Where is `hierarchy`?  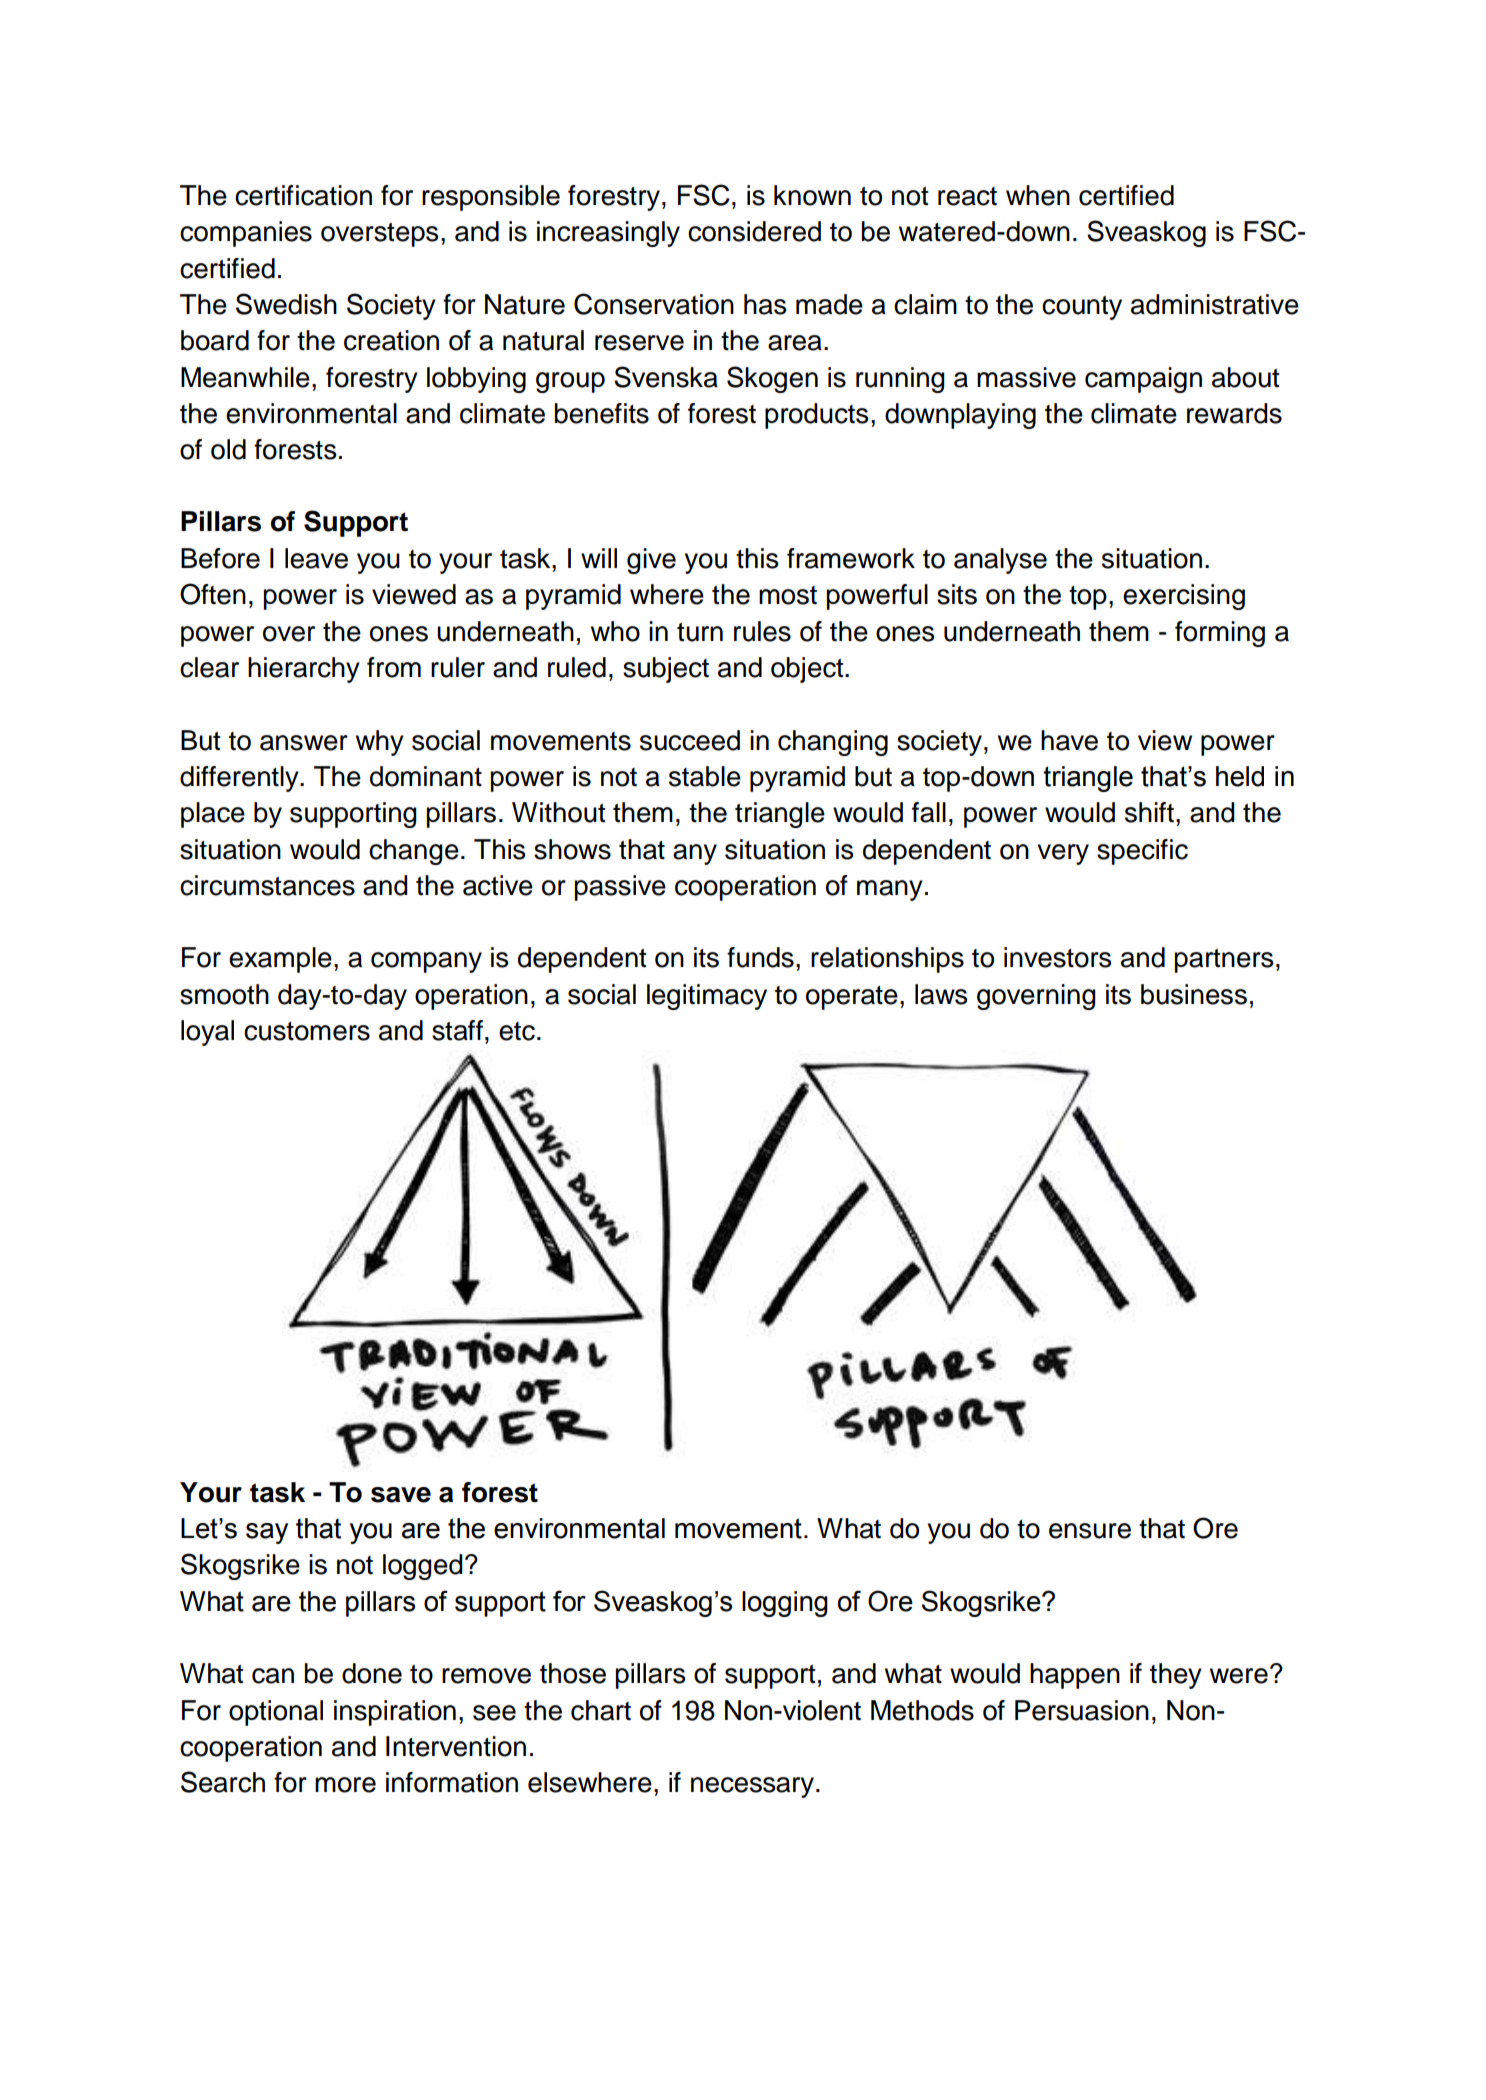 hierarchy is located at coordinates (304, 670).
